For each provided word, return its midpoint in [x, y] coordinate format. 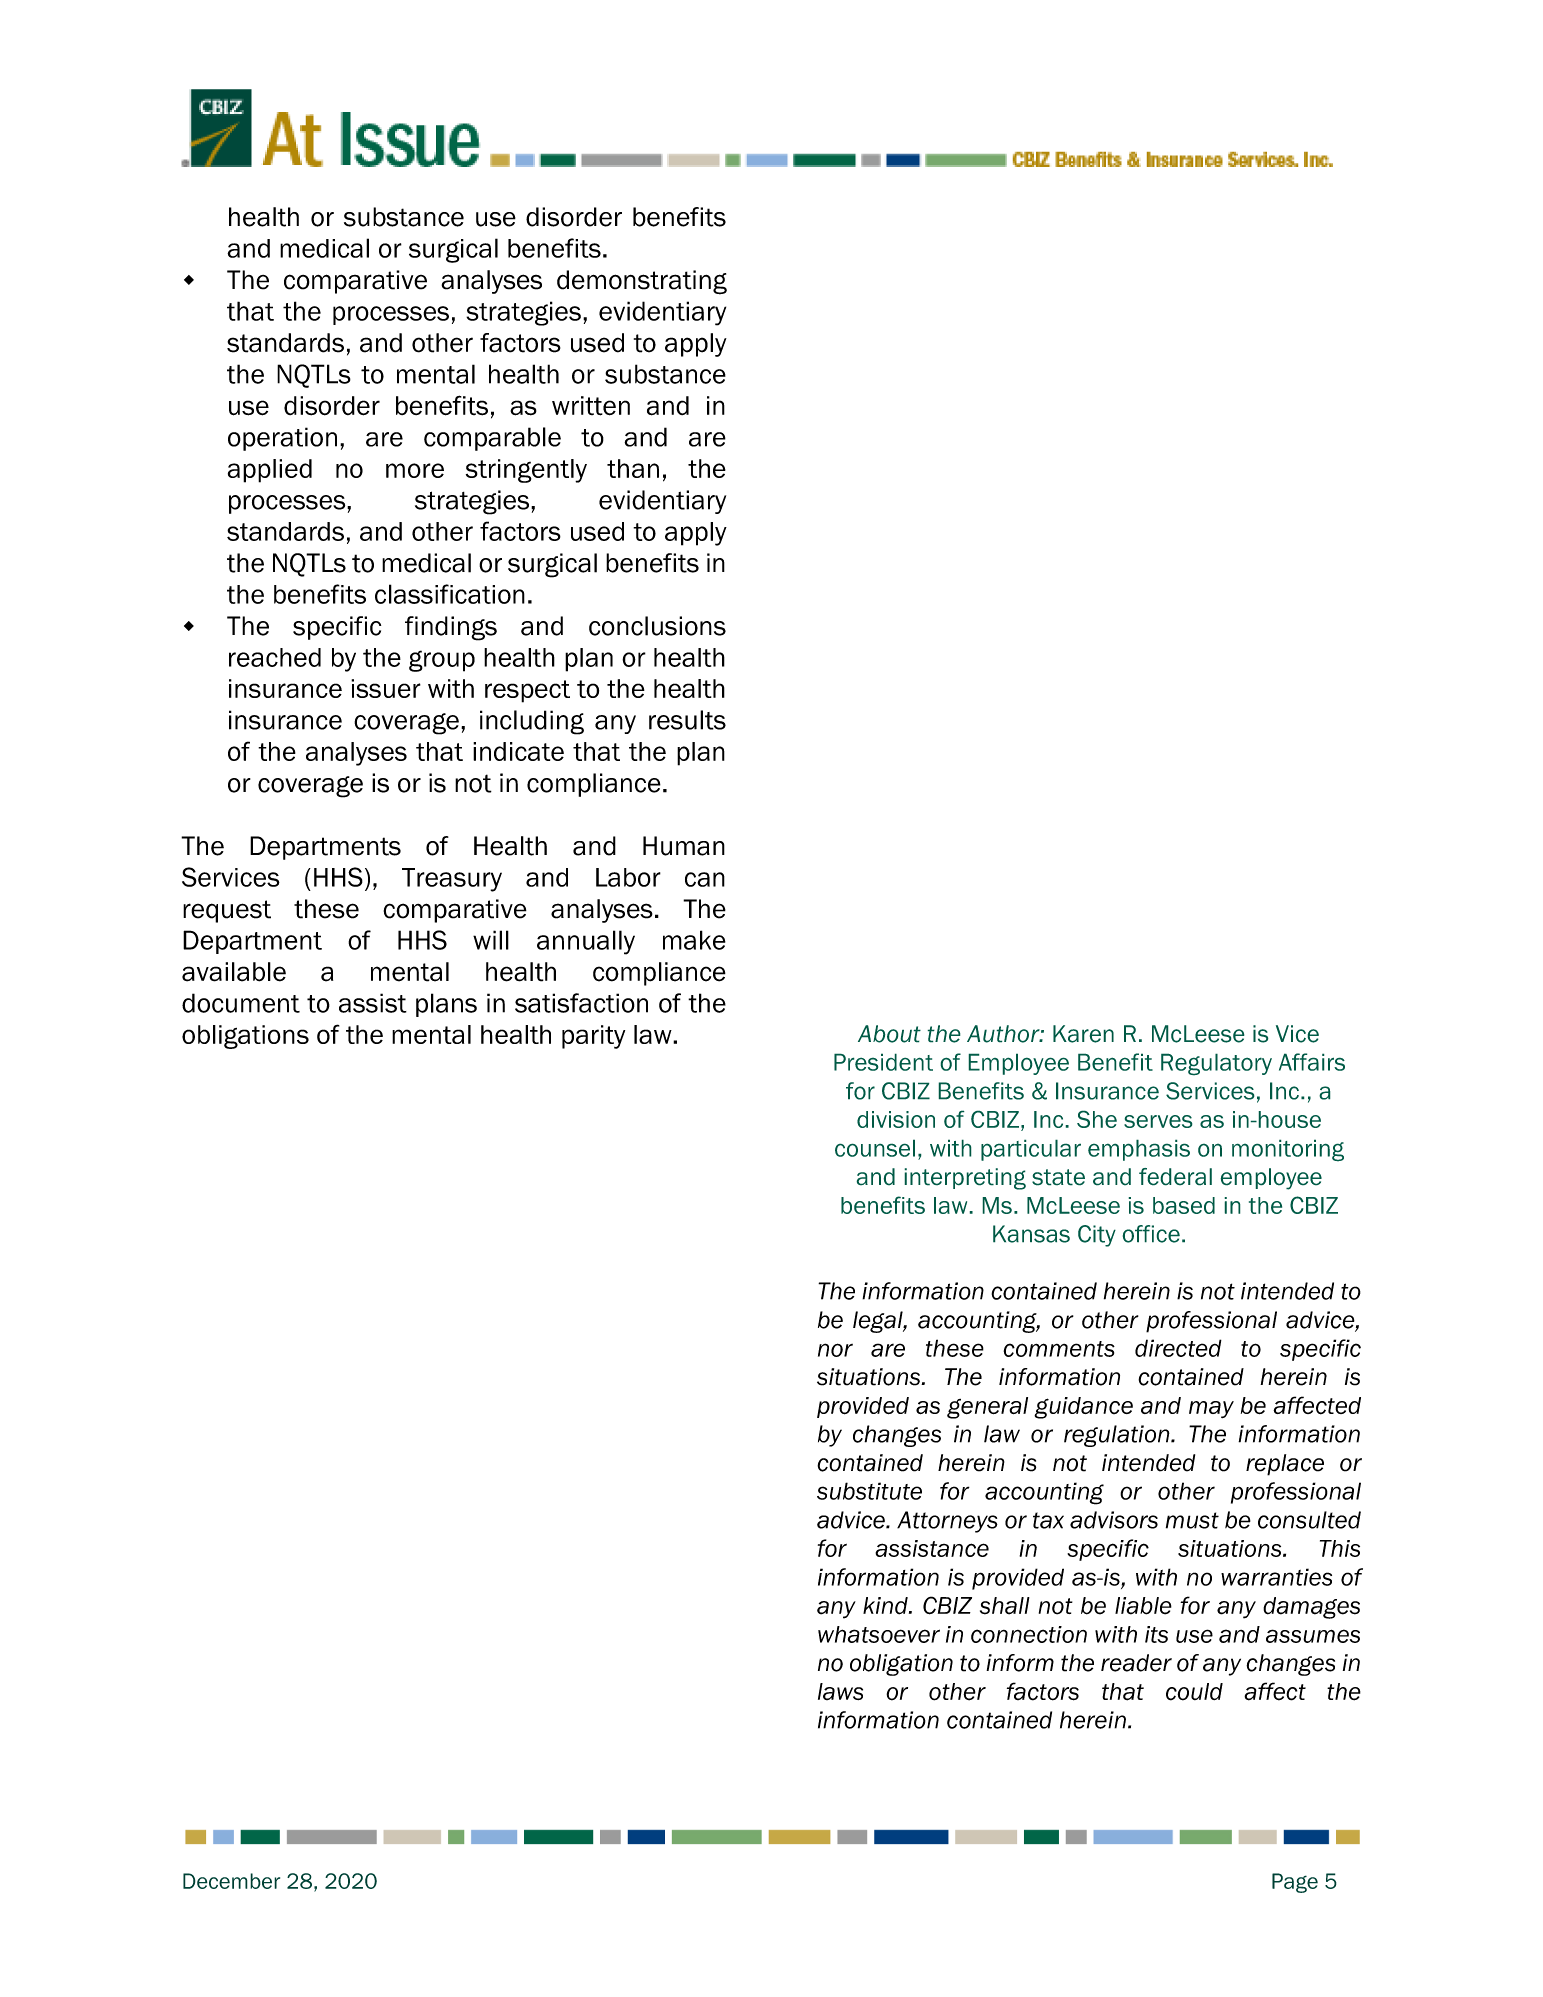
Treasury [452, 880]
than [633, 468]
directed [1178, 1348]
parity [593, 1037]
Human [684, 846]
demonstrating [642, 282]
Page [1295, 1883]
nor [835, 1350]
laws [840, 1691]
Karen [1083, 1034]
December [231, 1881]
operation [282, 439]
